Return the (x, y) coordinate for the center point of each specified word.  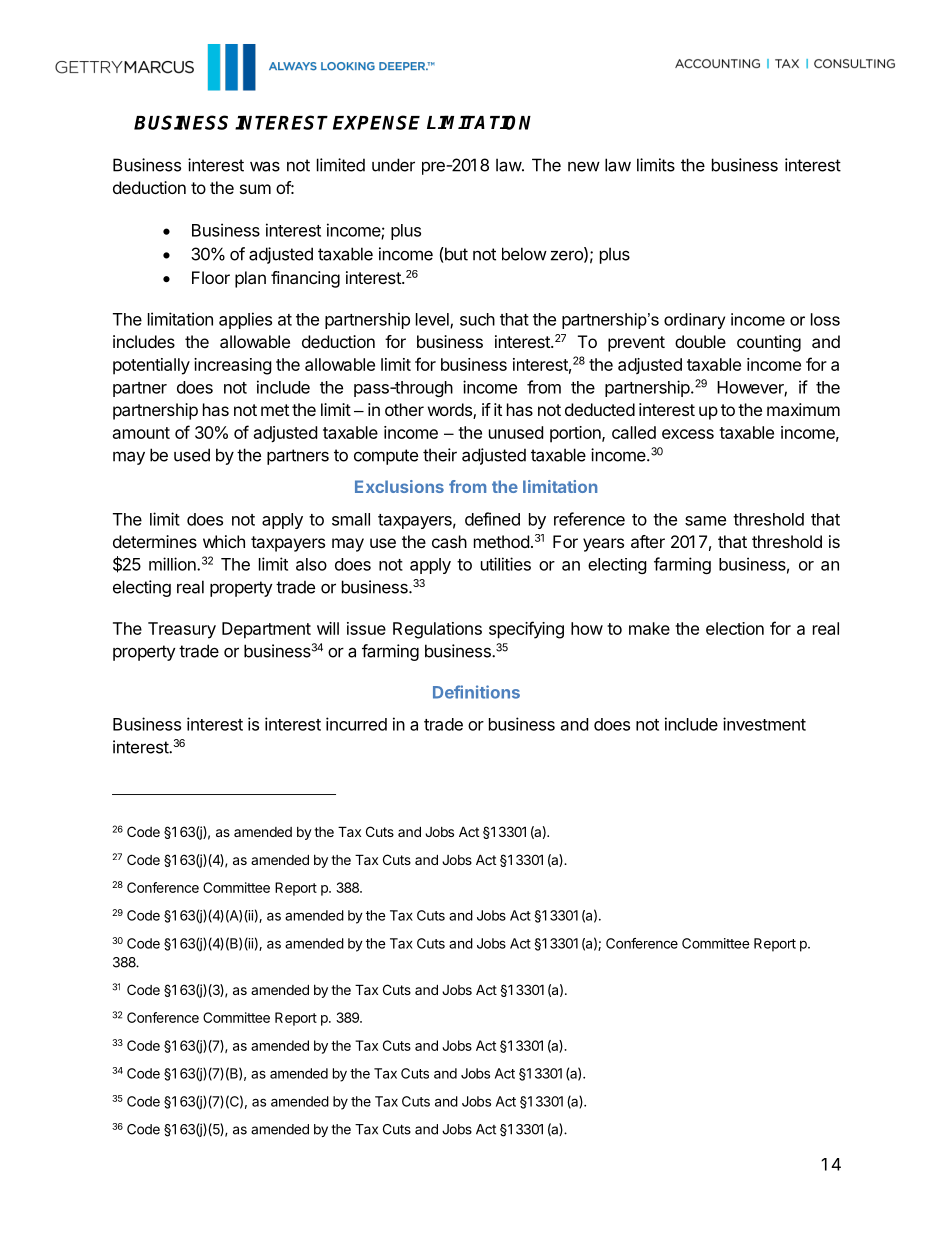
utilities (506, 564)
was (265, 166)
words (451, 411)
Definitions (476, 692)
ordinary (694, 321)
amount (141, 433)
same (705, 521)
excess (688, 434)
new (584, 166)
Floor (211, 277)
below (524, 254)
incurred (356, 724)
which (224, 541)
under (393, 165)
